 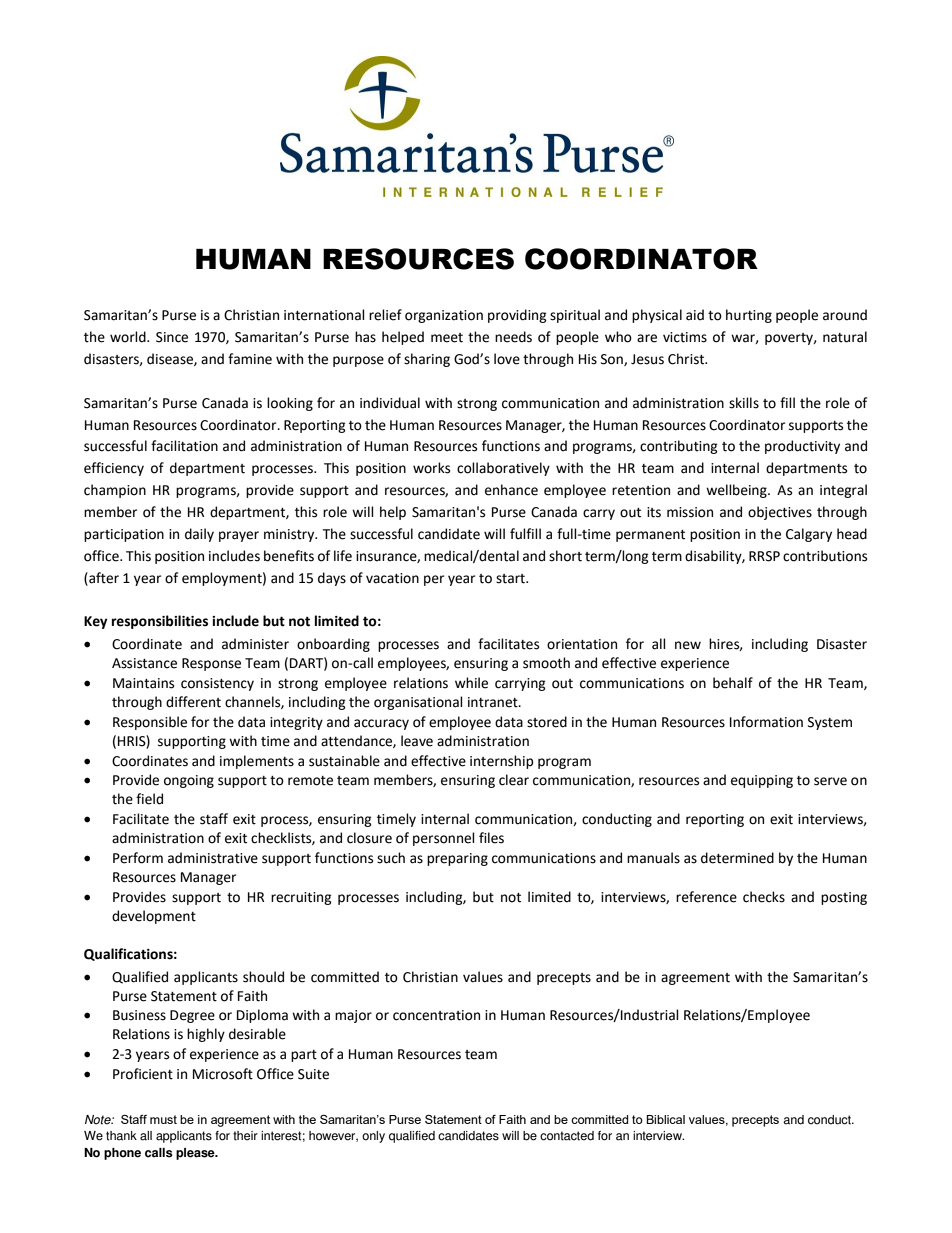 I want to click on hurting, so click(x=749, y=316).
